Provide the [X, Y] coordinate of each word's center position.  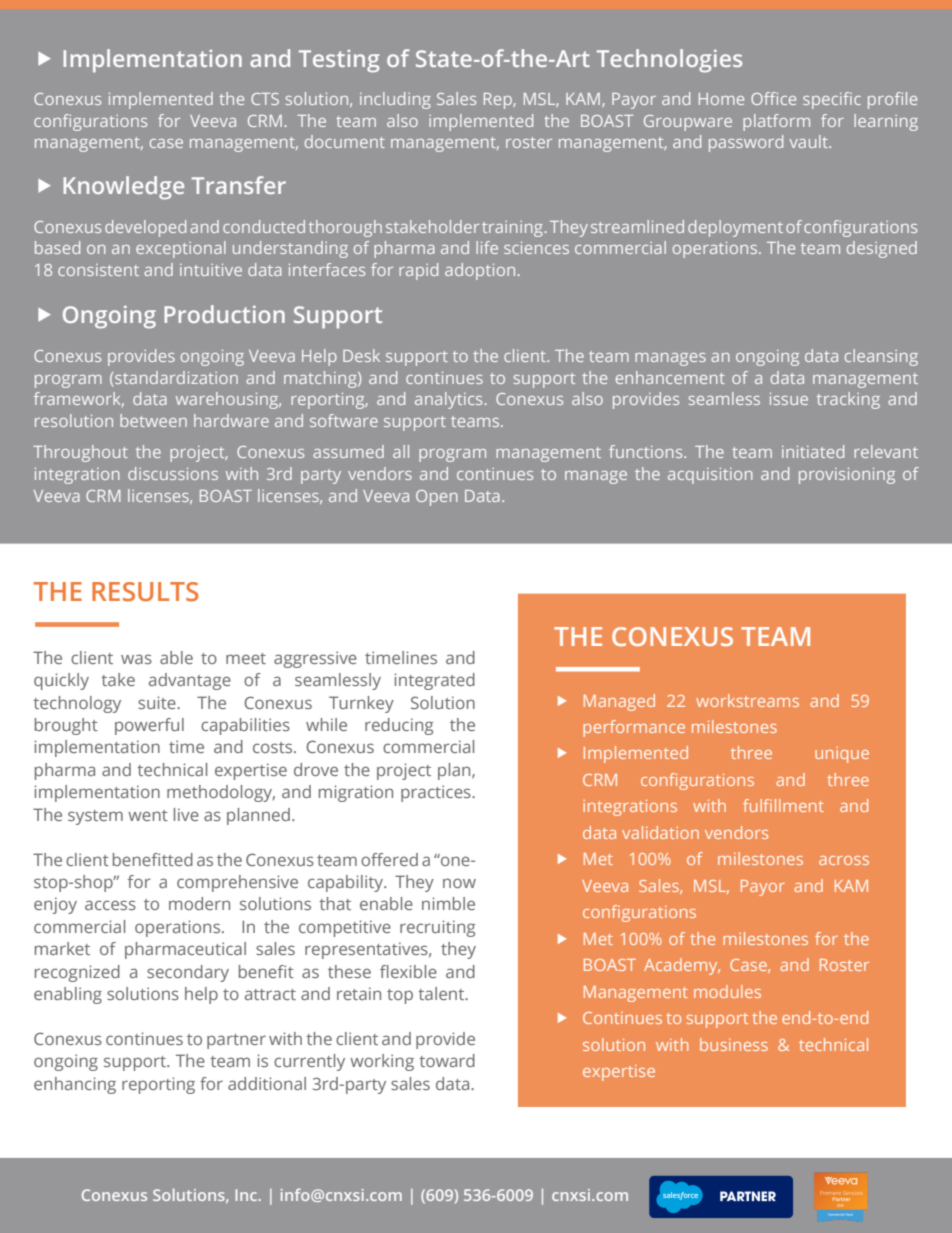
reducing [399, 726]
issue [789, 399]
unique [842, 755]
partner [236, 1041]
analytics [448, 400]
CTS [265, 99]
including [395, 100]
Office [773, 98]
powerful [149, 726]
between [153, 420]
